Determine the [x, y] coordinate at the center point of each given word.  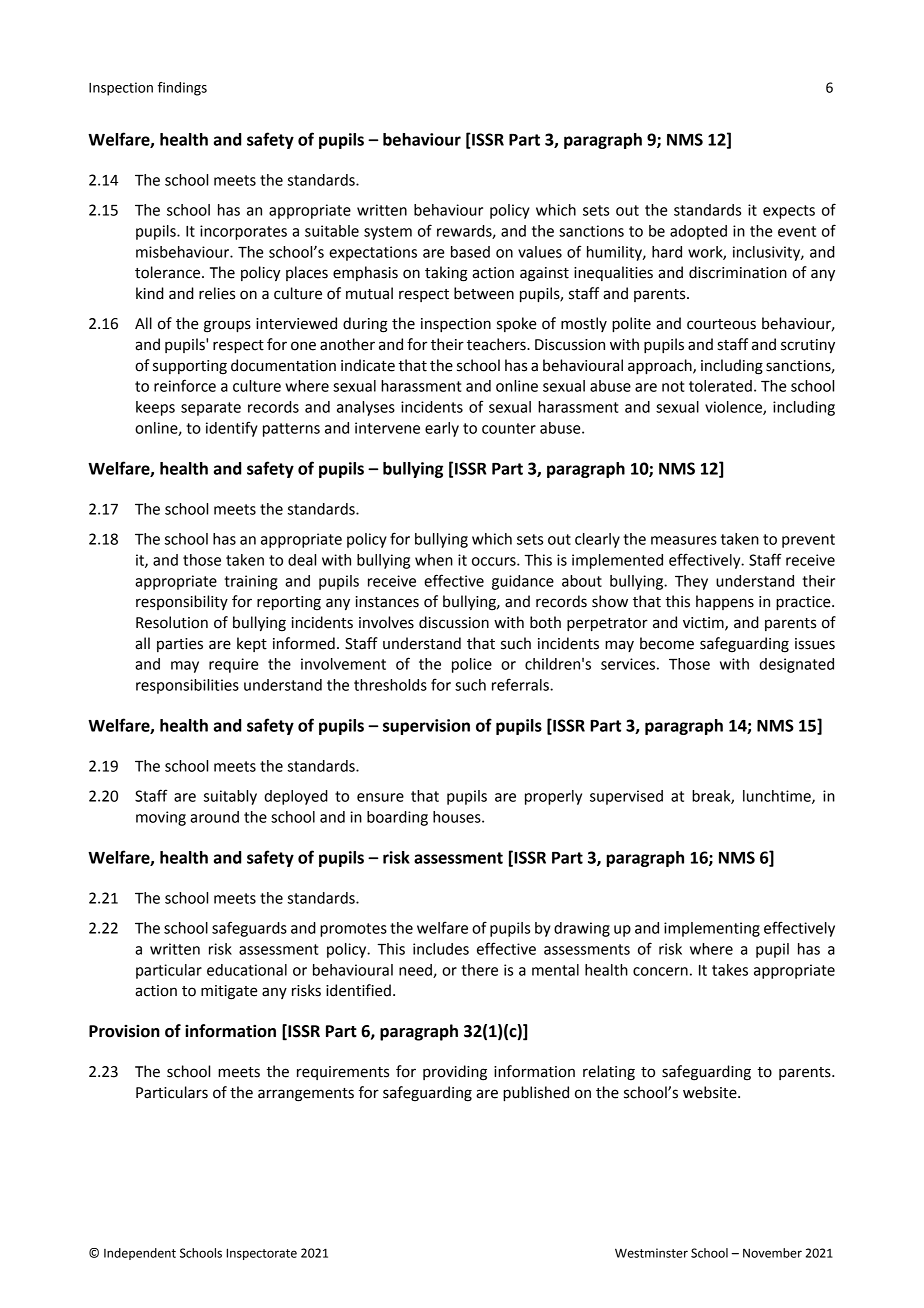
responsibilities [187, 686]
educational [247, 970]
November [772, 1253]
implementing [712, 929]
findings [182, 89]
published [536, 1094]
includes [441, 949]
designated [796, 665]
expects [789, 212]
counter [509, 428]
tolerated [720, 386]
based [470, 252]
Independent [140, 1254]
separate [211, 409]
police [472, 665]
